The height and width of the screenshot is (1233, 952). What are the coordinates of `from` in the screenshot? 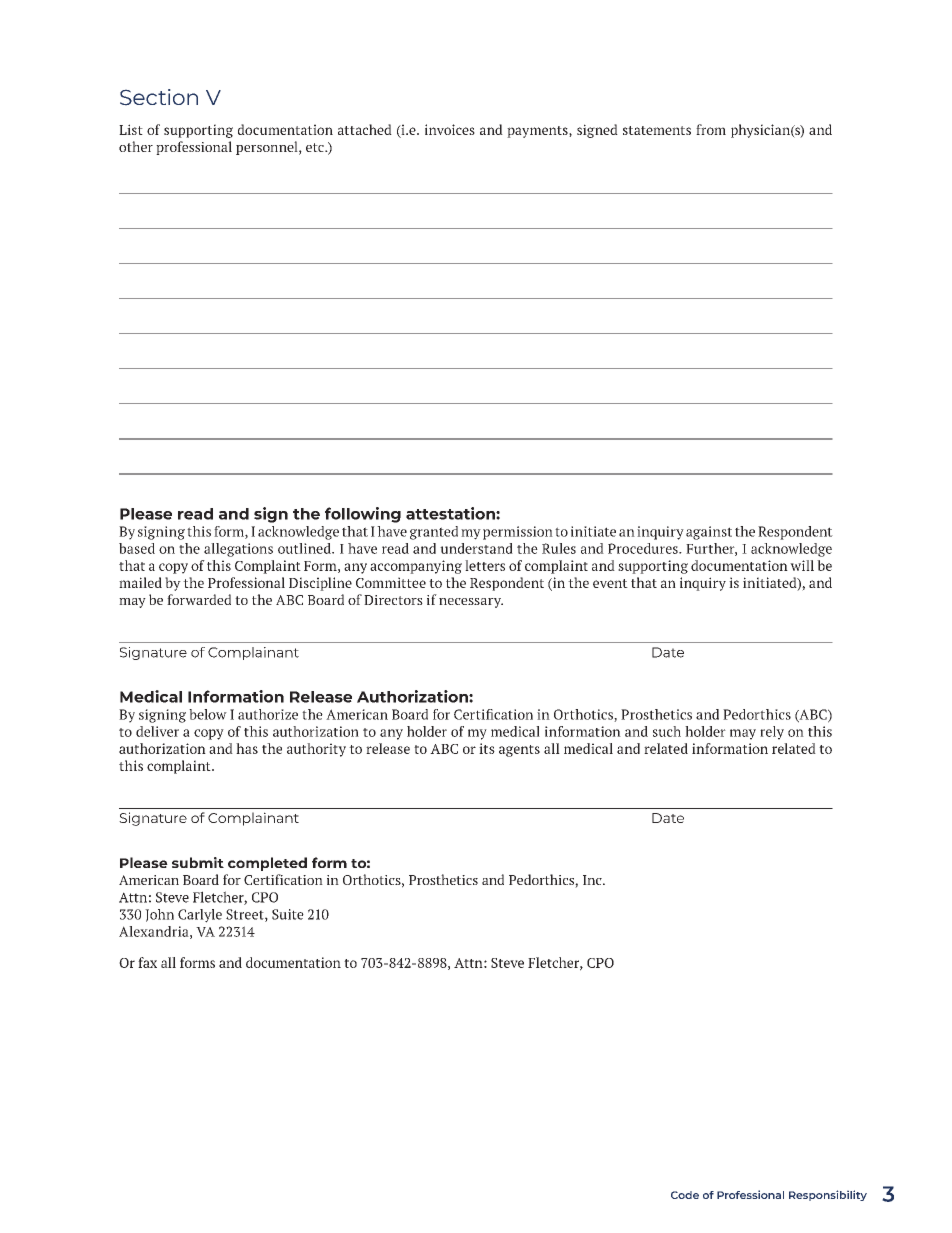 It's located at (711, 129).
